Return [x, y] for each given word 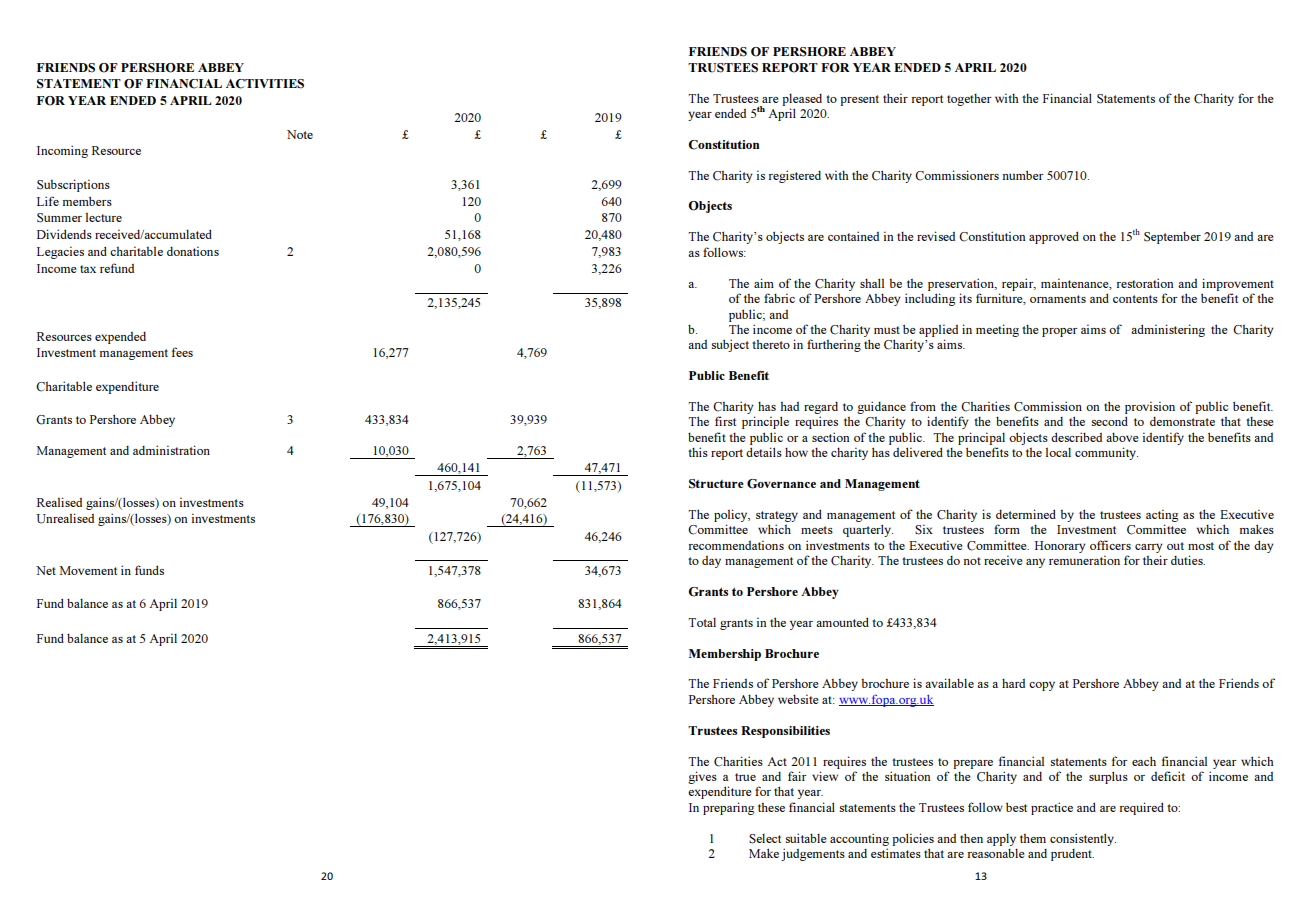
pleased [802, 100]
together [969, 100]
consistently [1083, 839]
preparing [728, 808]
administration [171, 450]
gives [702, 777]
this [698, 452]
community [1106, 453]
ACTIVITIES [265, 84]
